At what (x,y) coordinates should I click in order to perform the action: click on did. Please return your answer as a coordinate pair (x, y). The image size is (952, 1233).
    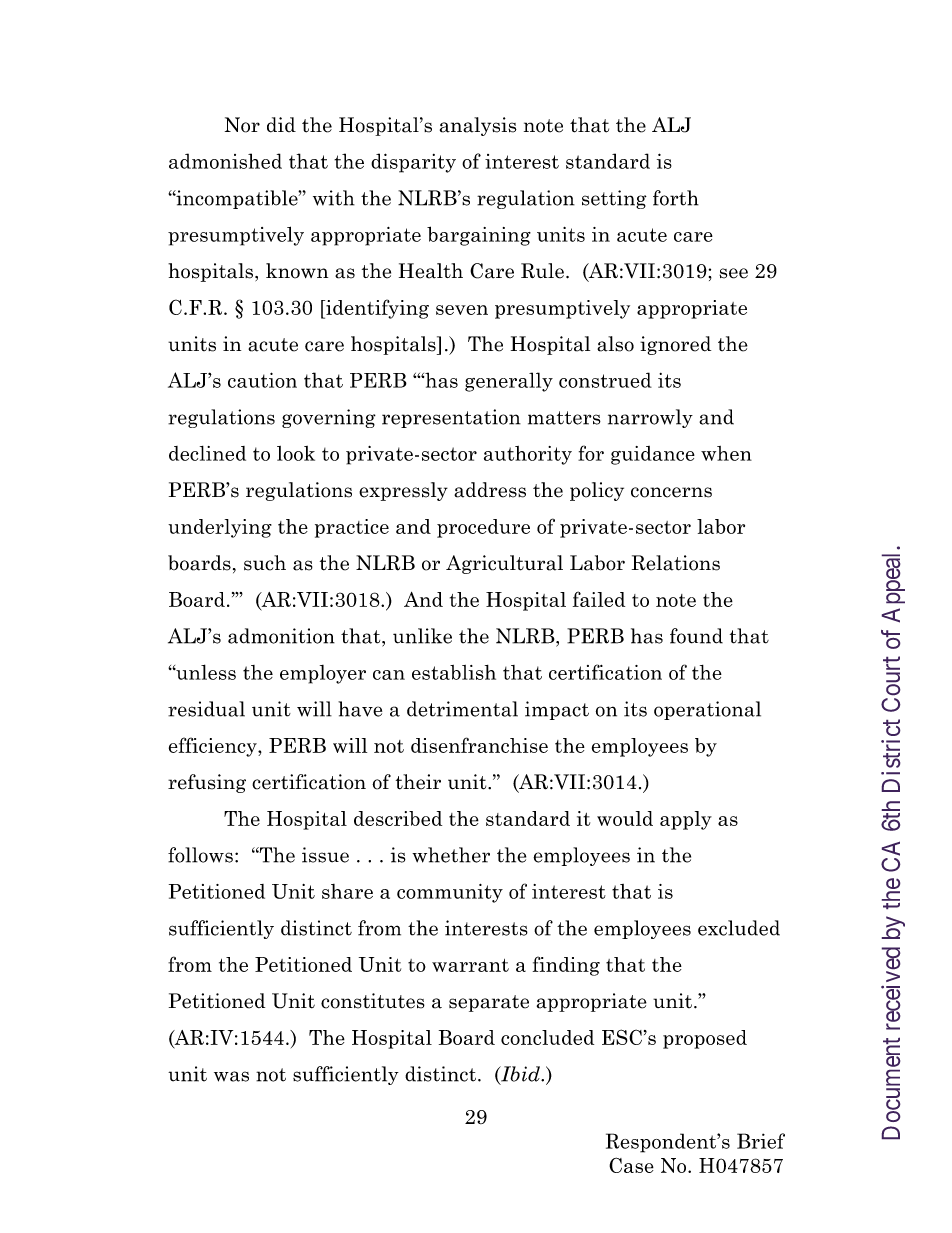
    Looking at the image, I should click on (281, 125).
